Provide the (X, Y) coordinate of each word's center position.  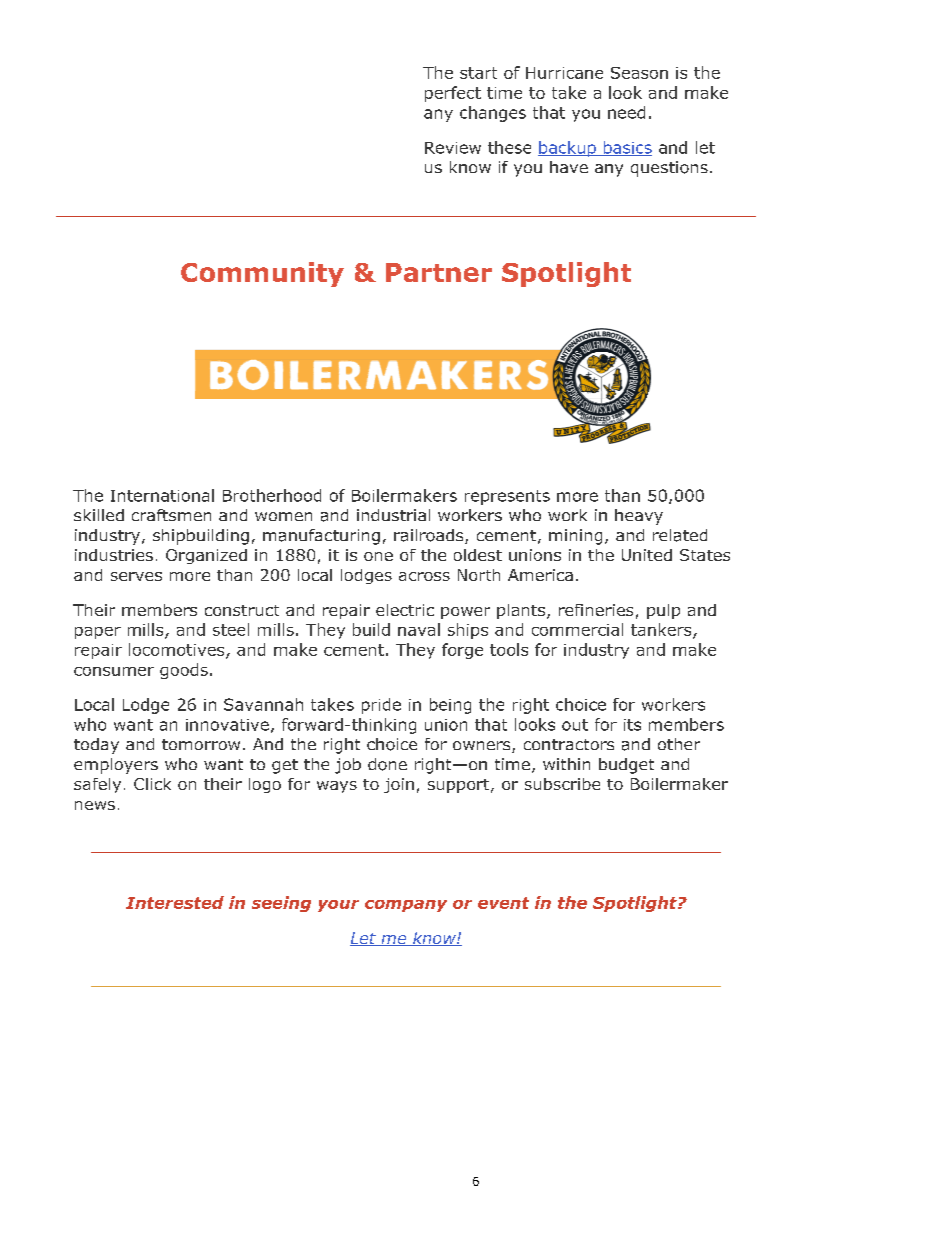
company (406, 906)
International (162, 495)
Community (262, 274)
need (626, 112)
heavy (639, 517)
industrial (393, 515)
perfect (453, 94)
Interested (175, 902)
